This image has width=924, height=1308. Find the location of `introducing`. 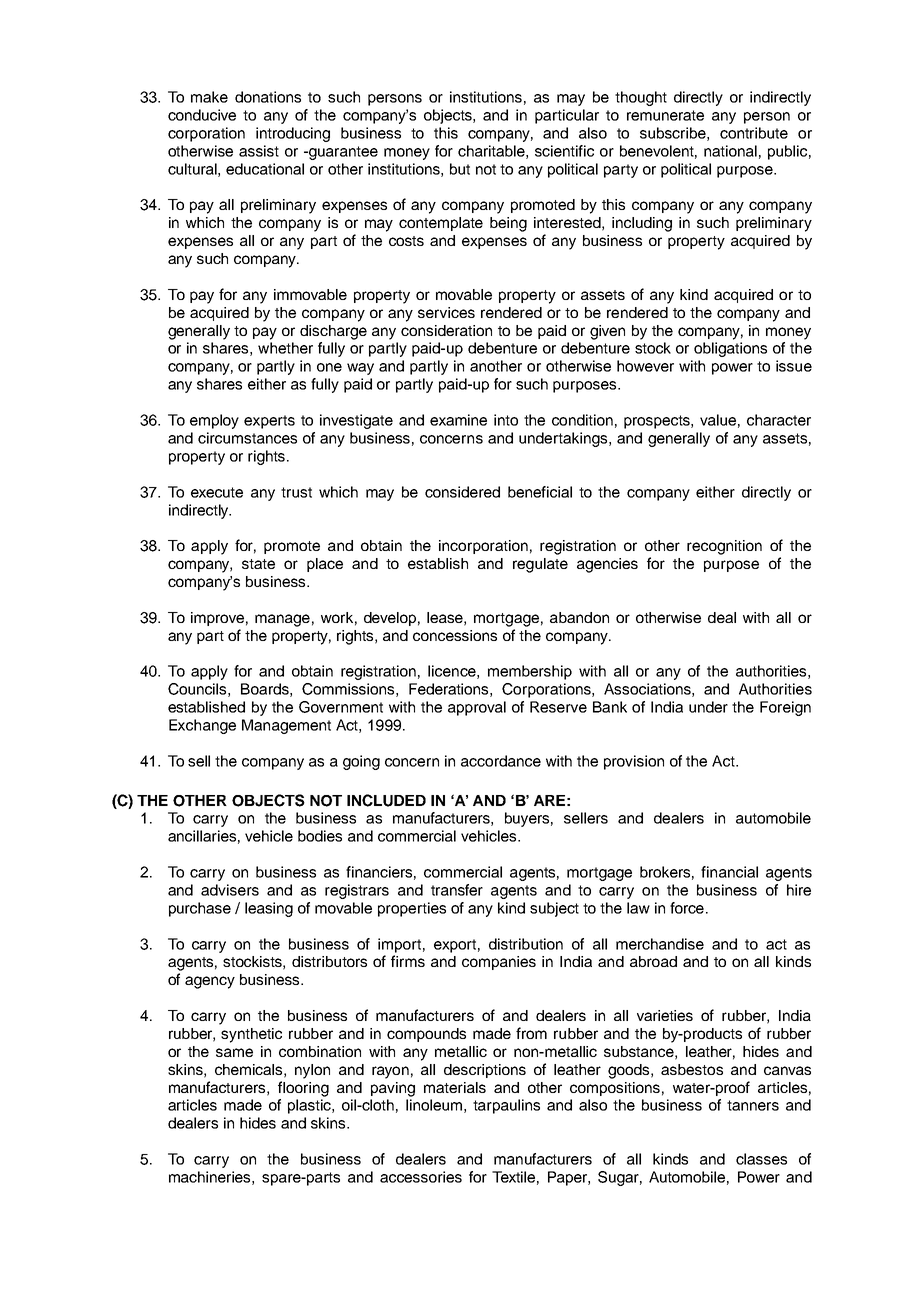

introducing is located at coordinates (293, 134).
